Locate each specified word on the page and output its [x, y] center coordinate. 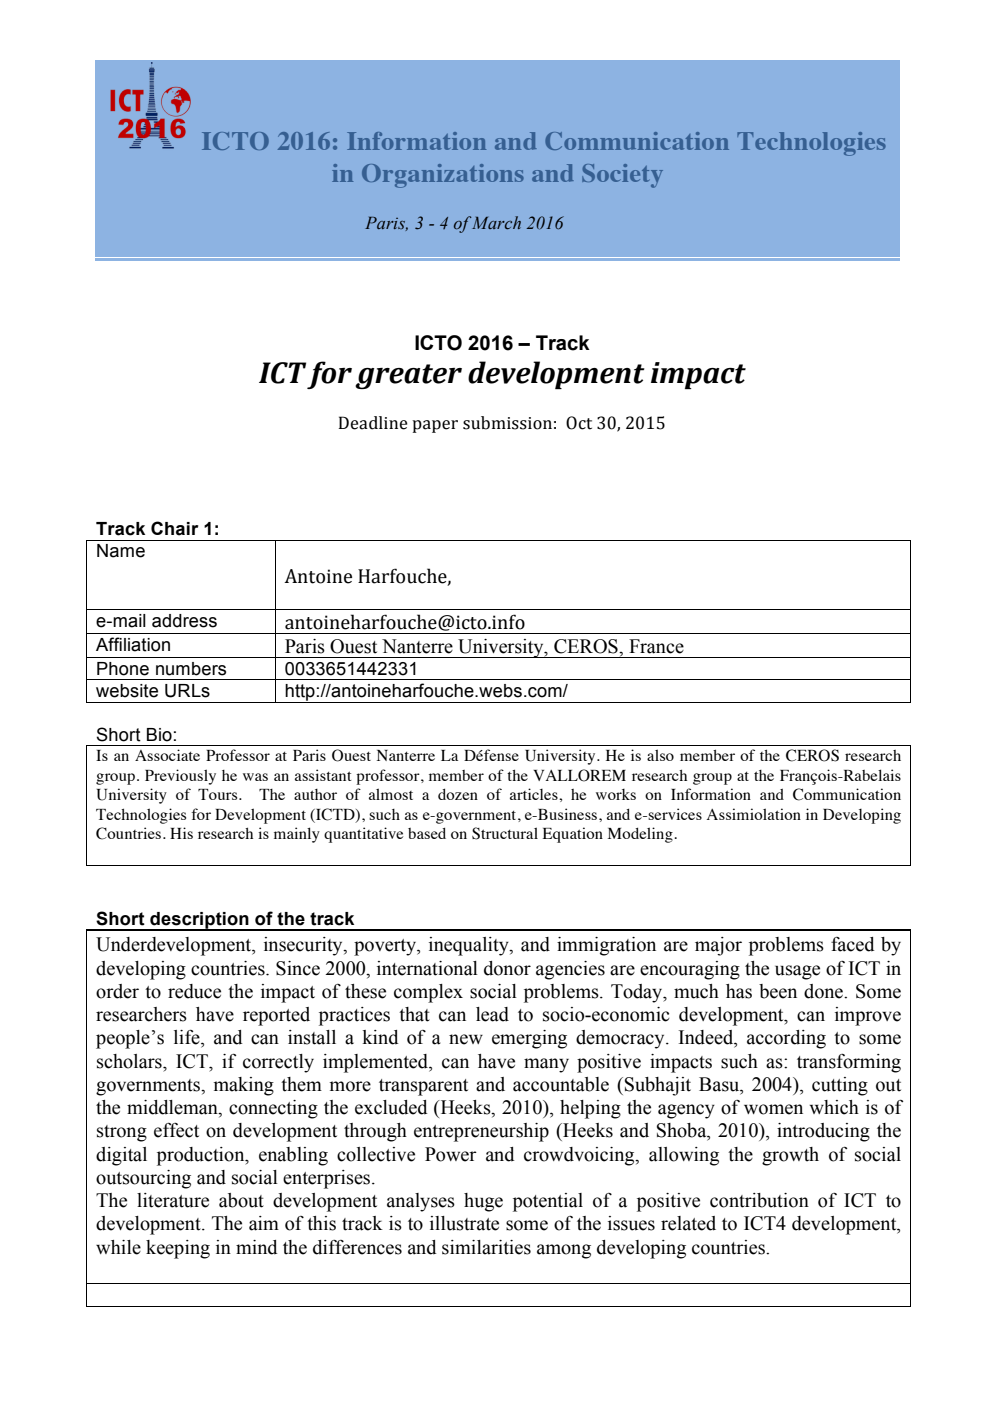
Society [622, 176]
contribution [759, 1200]
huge [483, 1202]
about [241, 1200]
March [496, 223]
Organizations [443, 176]
